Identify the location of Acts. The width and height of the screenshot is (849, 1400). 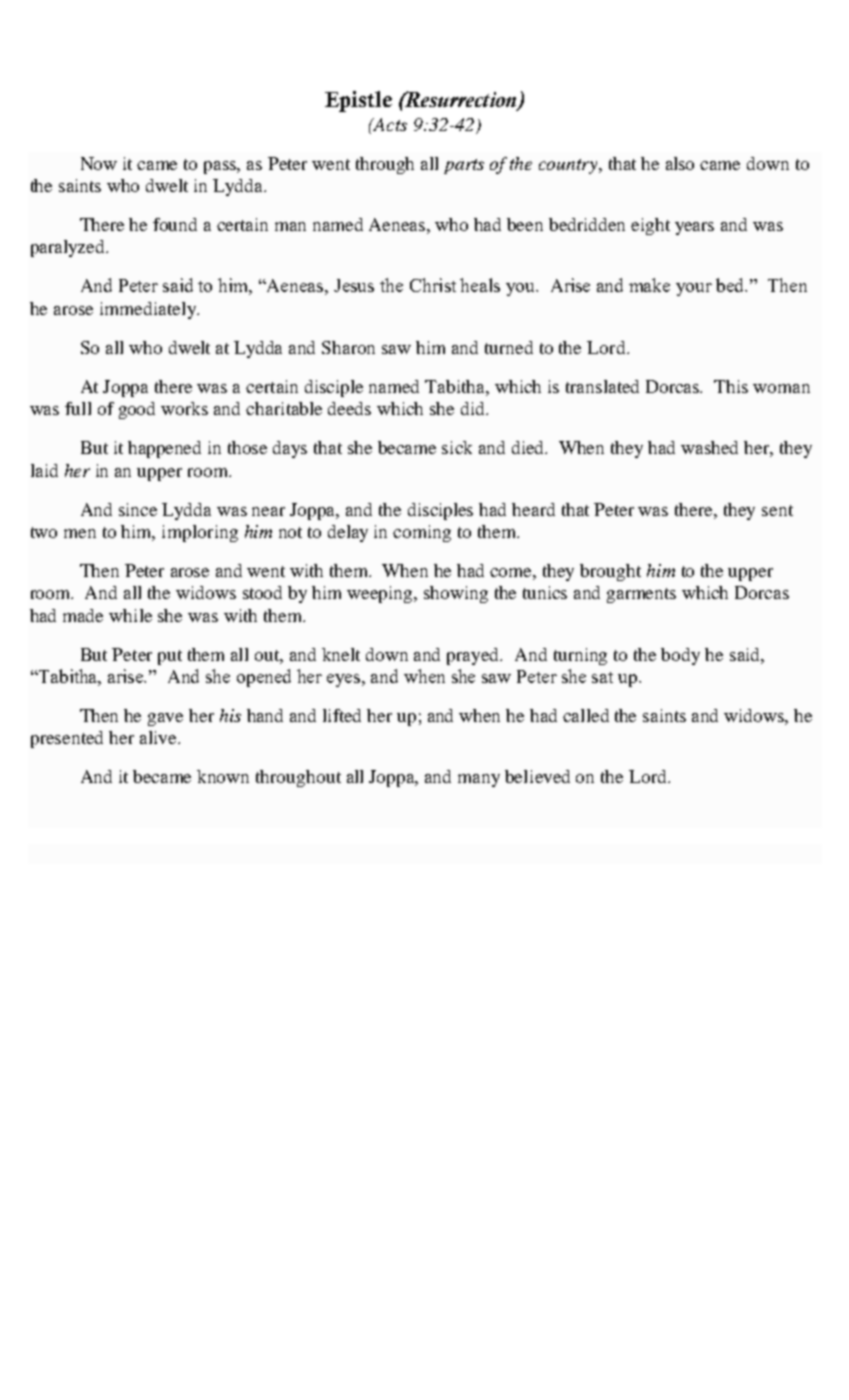
(389, 124).
